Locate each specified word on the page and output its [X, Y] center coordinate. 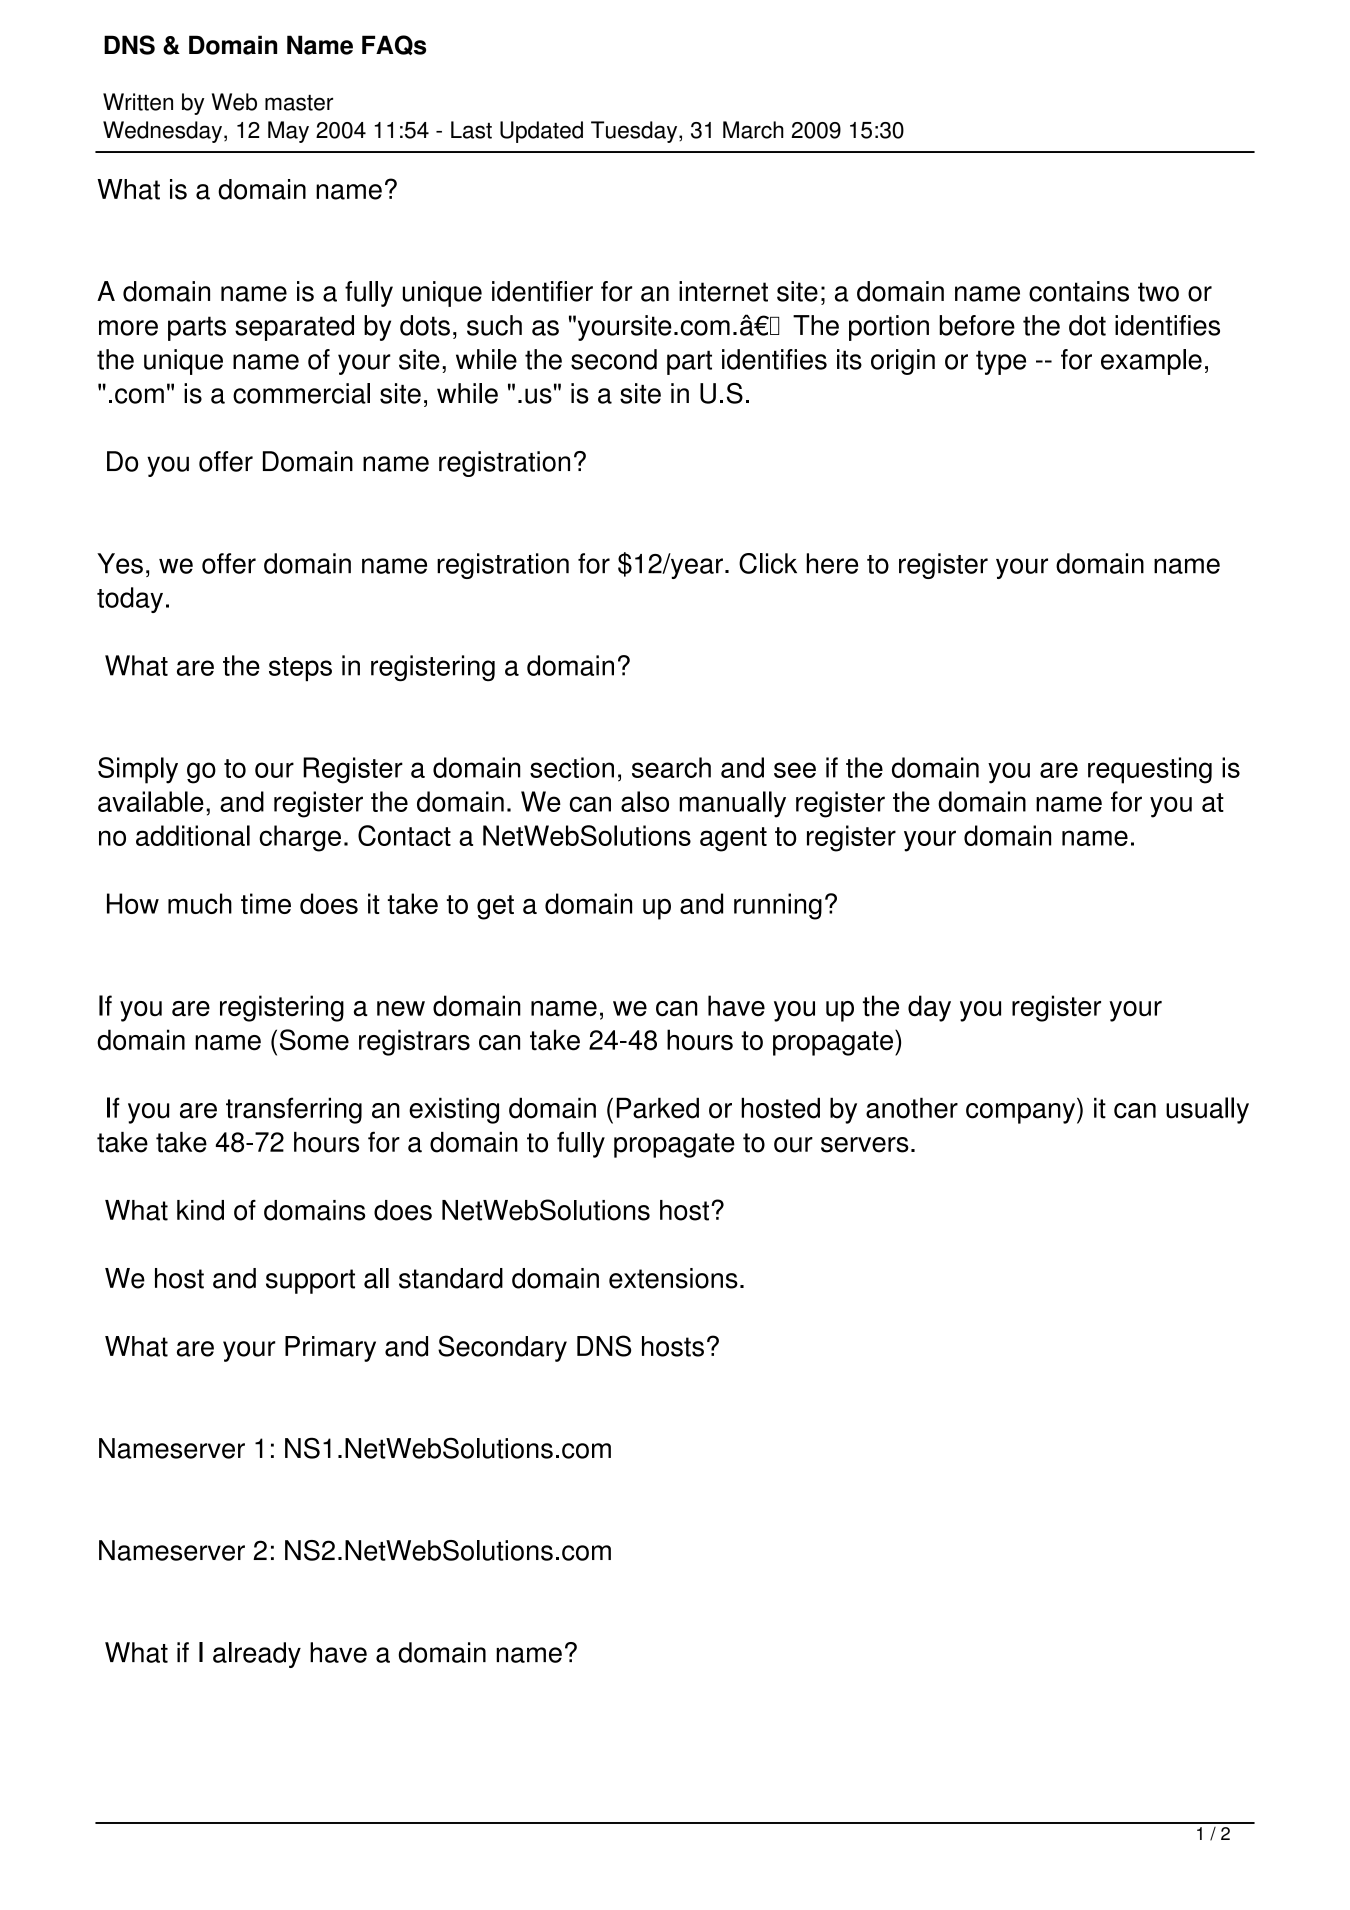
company [1022, 1113]
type [1001, 362]
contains [1079, 291]
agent [733, 839]
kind [200, 1210]
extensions [673, 1278]
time [266, 903]
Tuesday [635, 132]
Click [768, 563]
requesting [1150, 770]
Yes [120, 563]
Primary [330, 1349]
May [288, 132]
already [257, 1655]
